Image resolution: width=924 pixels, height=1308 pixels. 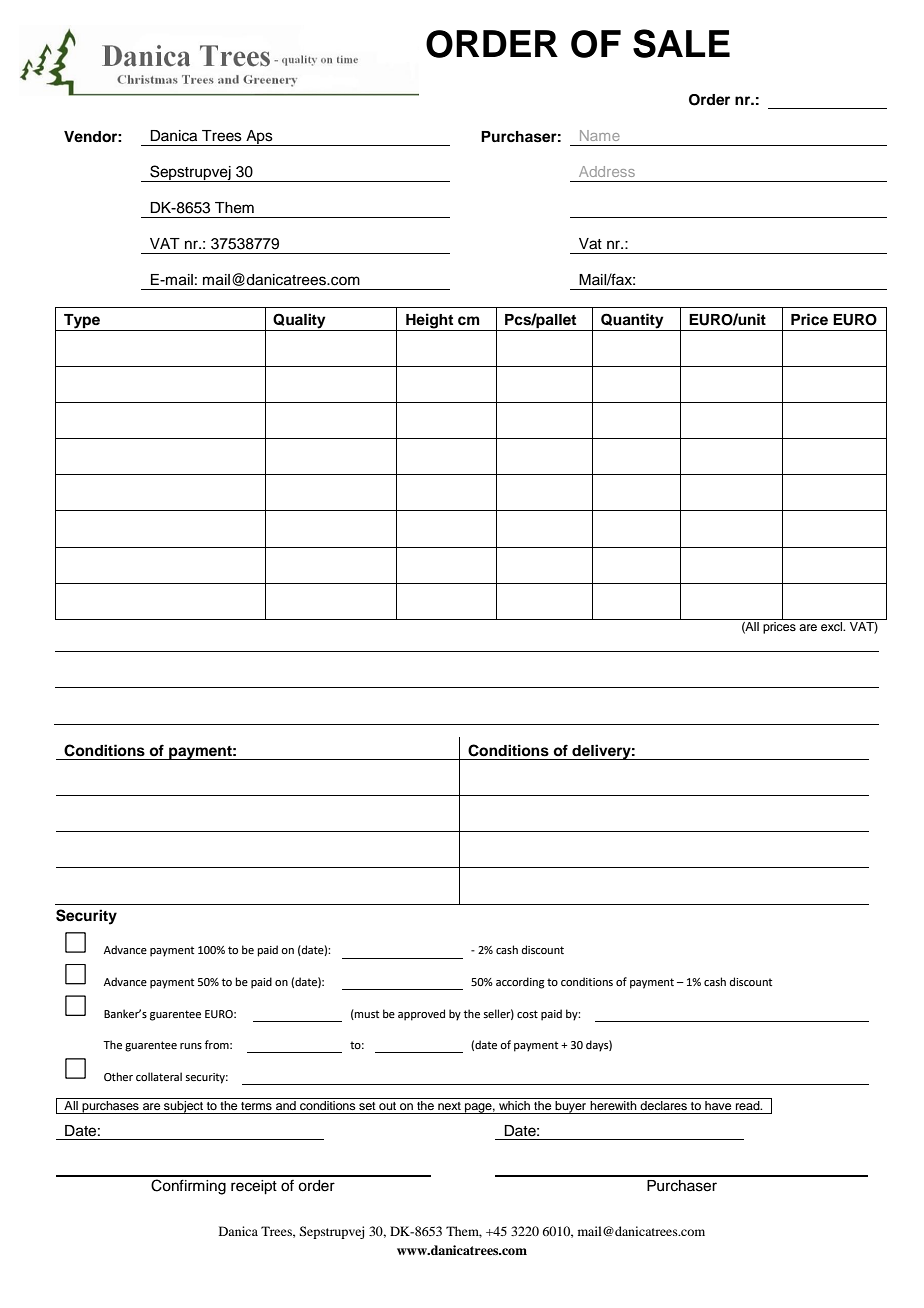 I want to click on Height, so click(x=429, y=321).
